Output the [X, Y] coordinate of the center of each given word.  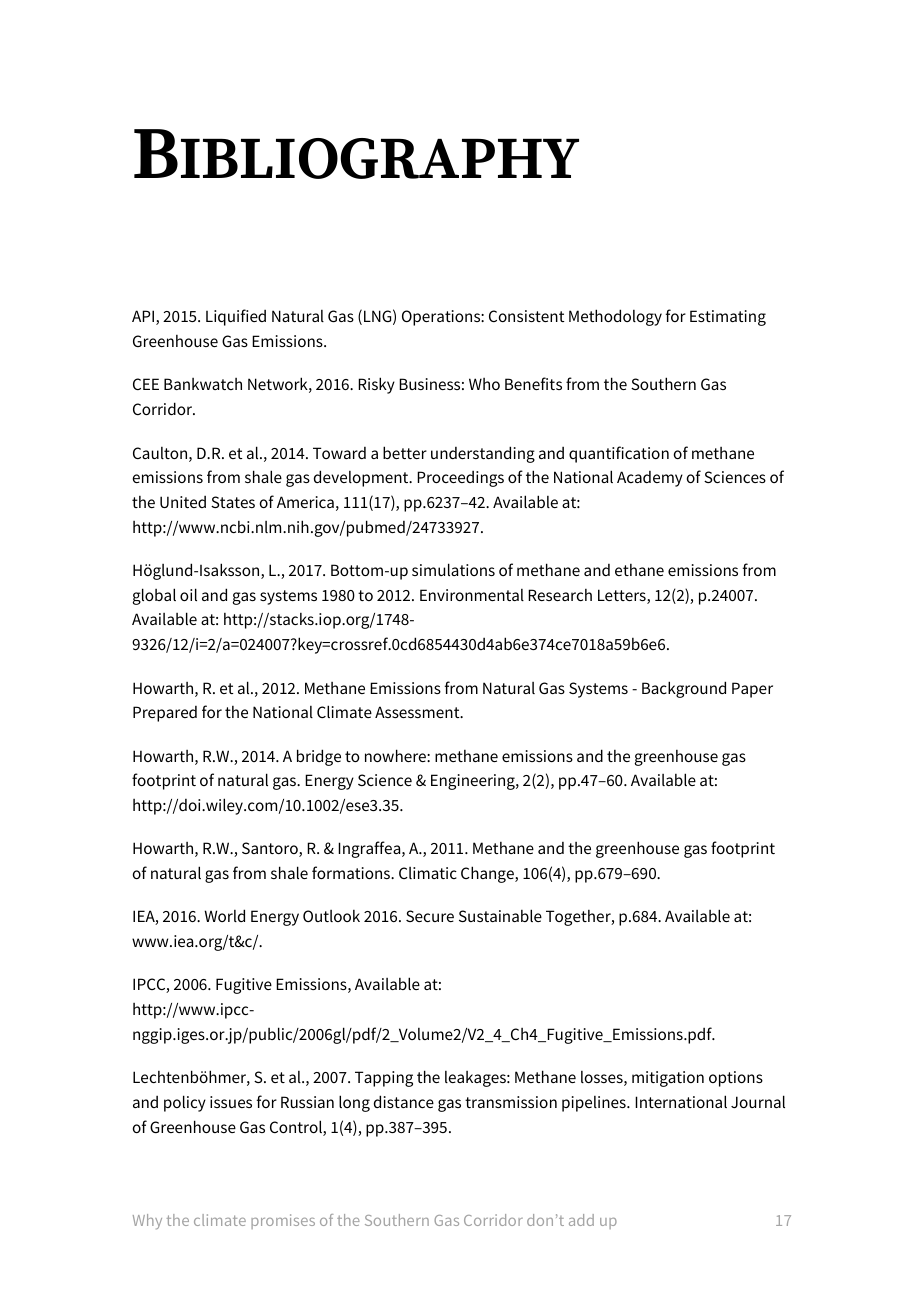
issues [231, 1102]
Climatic [428, 873]
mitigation [668, 1079]
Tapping [384, 1079]
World [224, 915]
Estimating [728, 318]
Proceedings [460, 479]
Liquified [236, 317]
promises [283, 1221]
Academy [650, 479]
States [233, 502]
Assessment [418, 712]
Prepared [165, 714]
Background [684, 689]
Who [484, 384]
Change [488, 874]
